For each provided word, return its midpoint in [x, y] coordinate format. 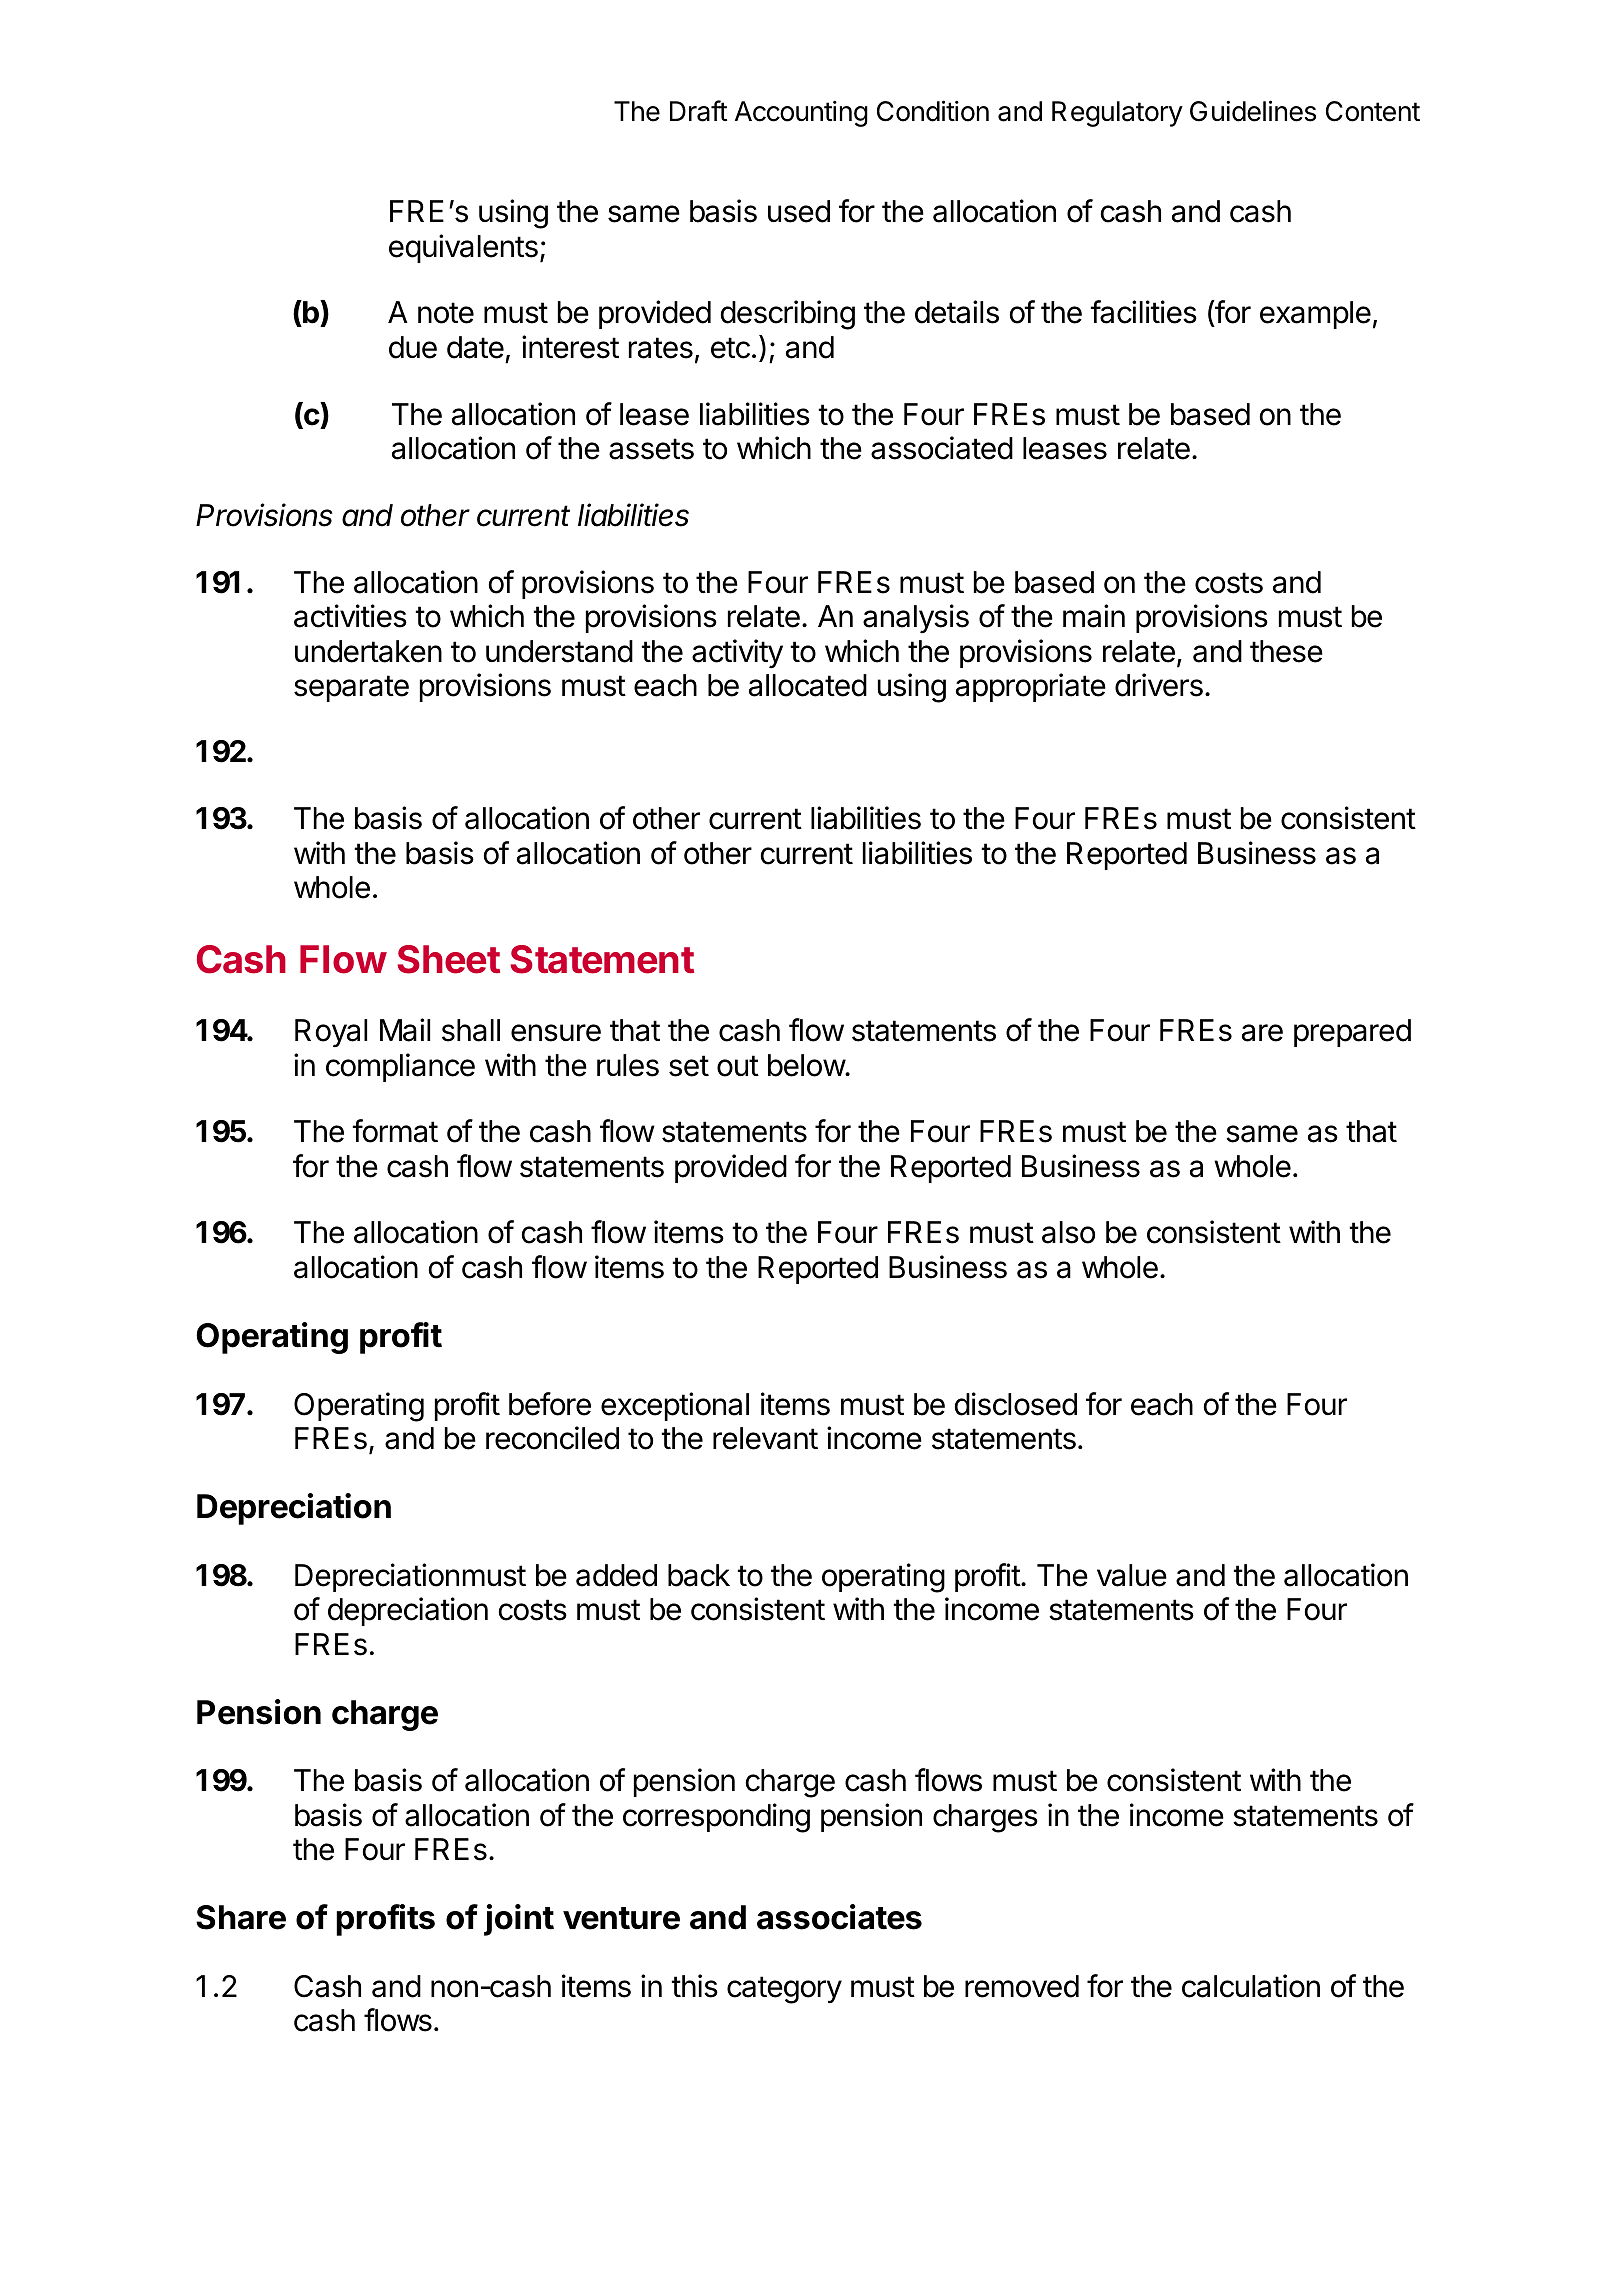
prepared [1352, 1033]
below [807, 1065]
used [799, 211]
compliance [400, 1067]
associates [839, 1917]
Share [241, 1917]
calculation [1251, 1986]
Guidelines [1253, 111]
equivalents [463, 248]
